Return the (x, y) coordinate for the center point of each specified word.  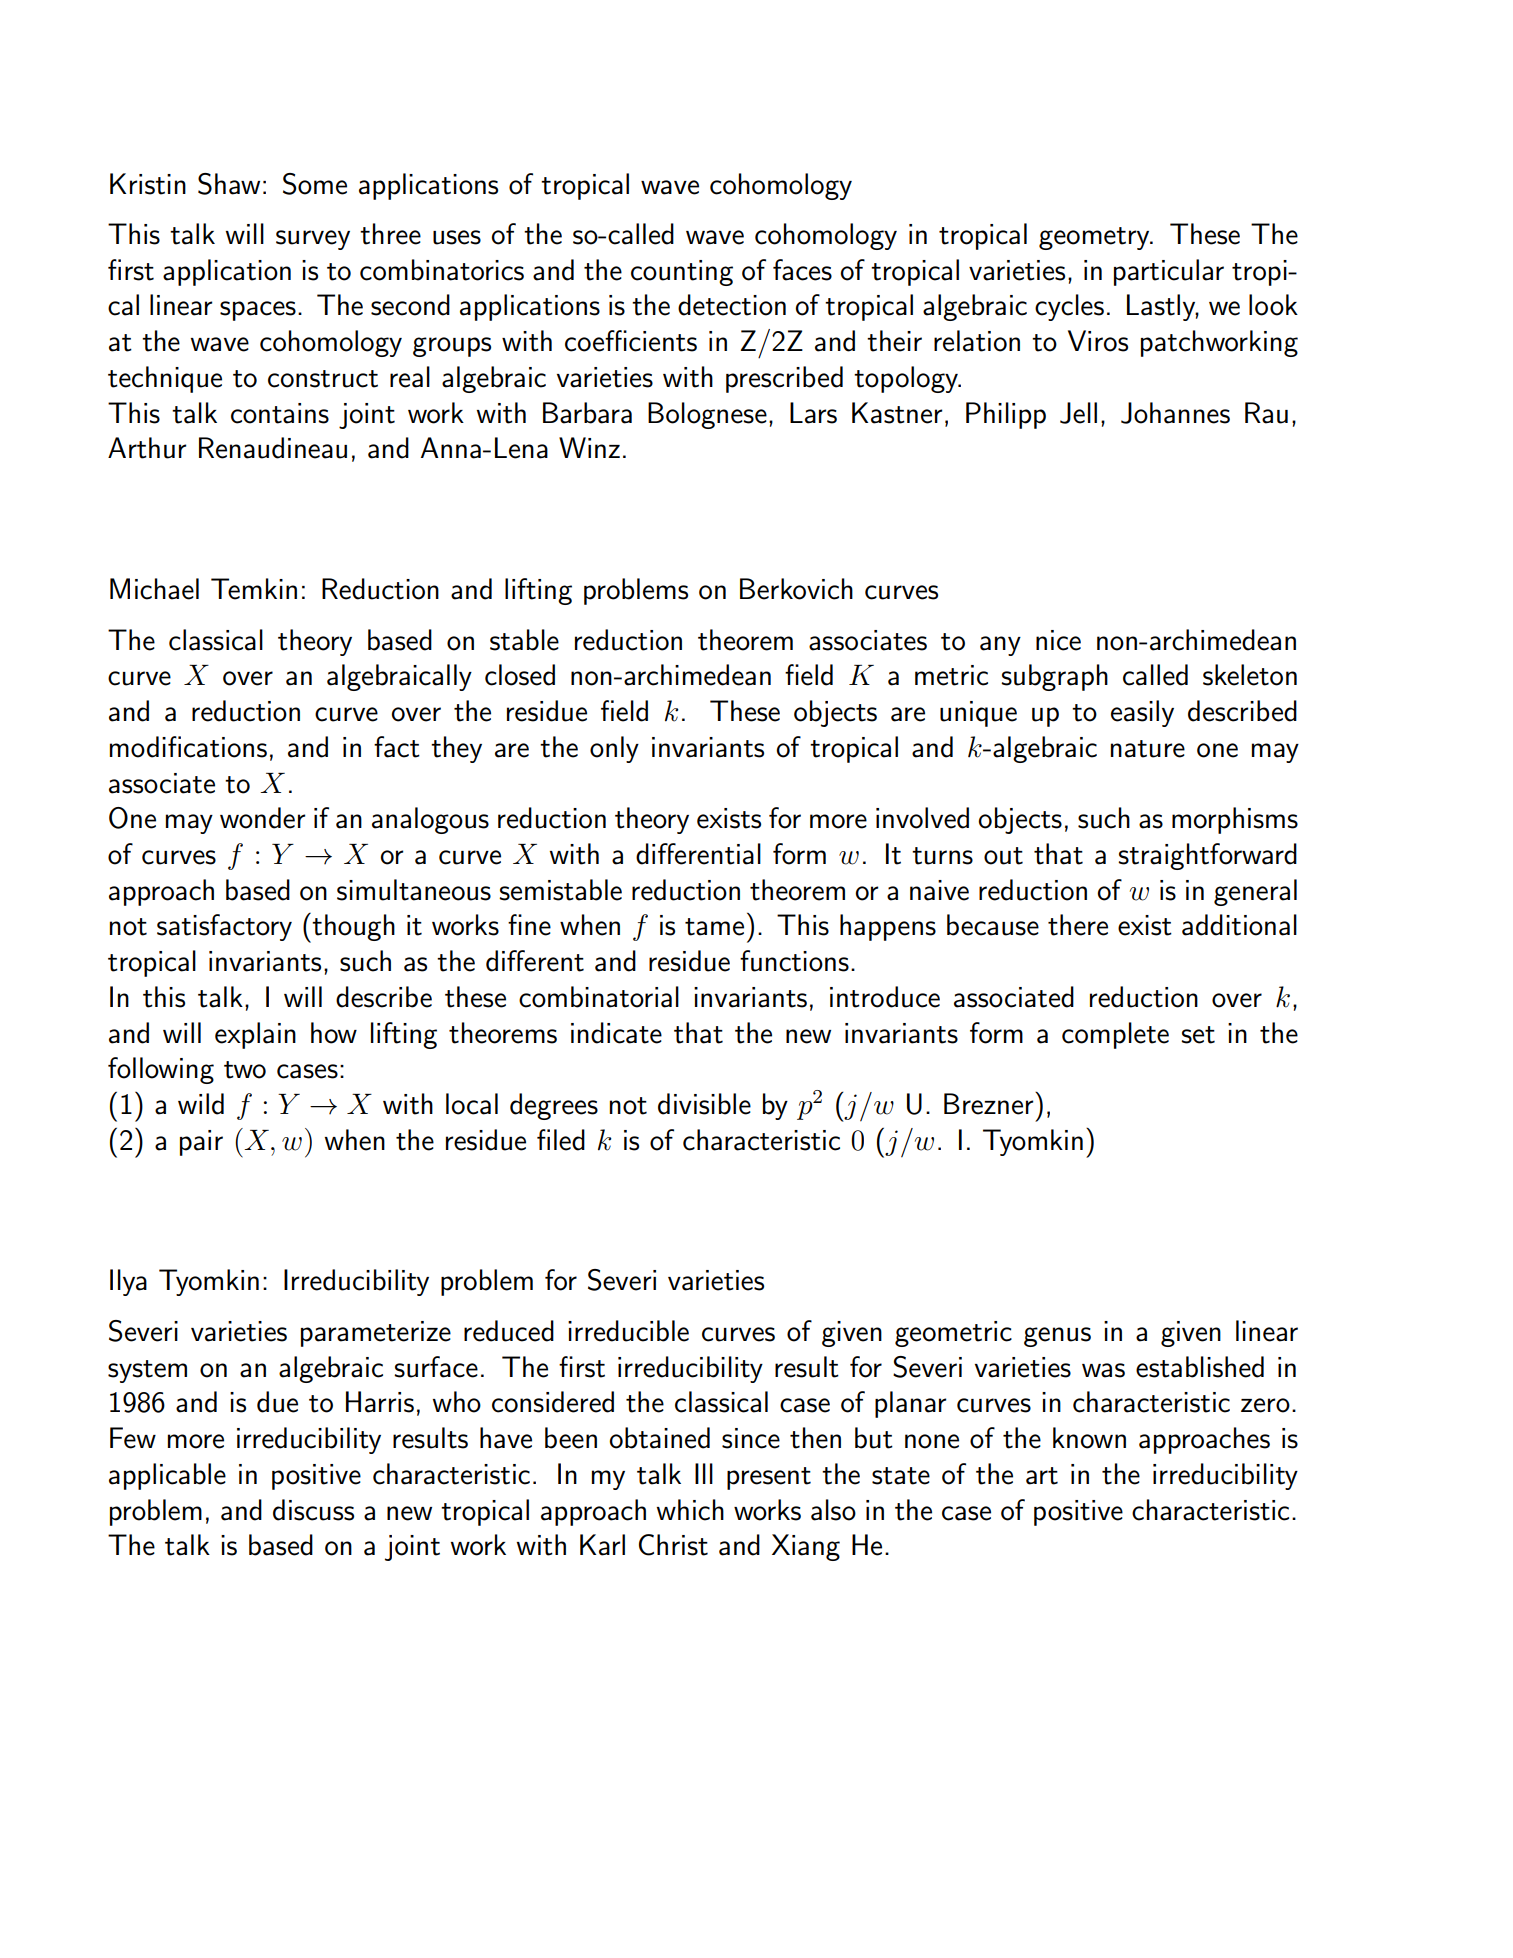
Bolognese (707, 415)
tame (714, 927)
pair (201, 1143)
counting (682, 273)
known (1089, 1438)
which (690, 1510)
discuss (313, 1510)
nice (1058, 640)
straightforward (1207, 856)
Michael (154, 589)
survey (313, 240)
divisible (704, 1104)
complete (1115, 1035)
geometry (1095, 238)
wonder (262, 818)
